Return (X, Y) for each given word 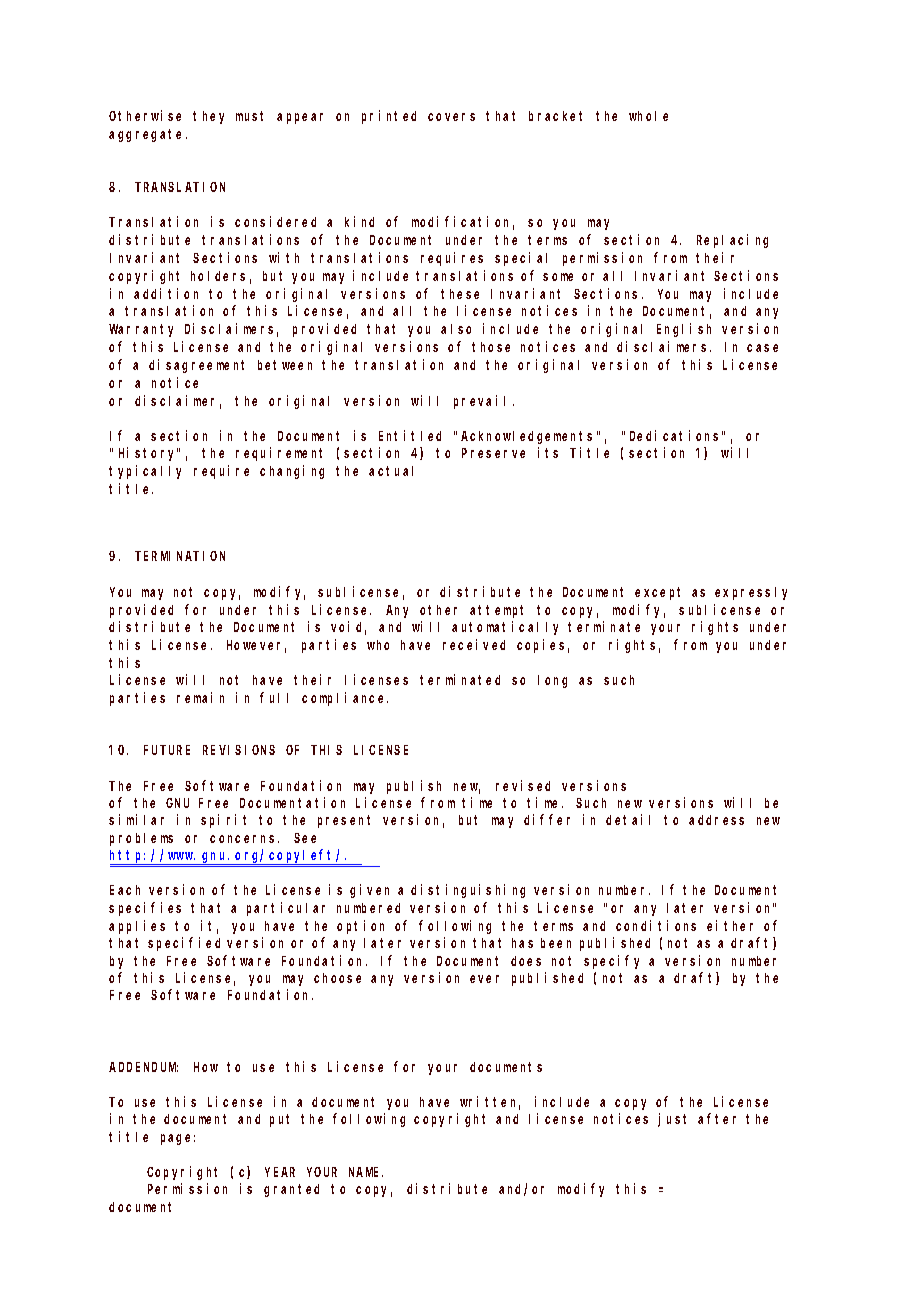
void (348, 628)
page (178, 1139)
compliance (345, 699)
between (285, 365)
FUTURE (167, 750)
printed (389, 117)
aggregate (148, 135)
